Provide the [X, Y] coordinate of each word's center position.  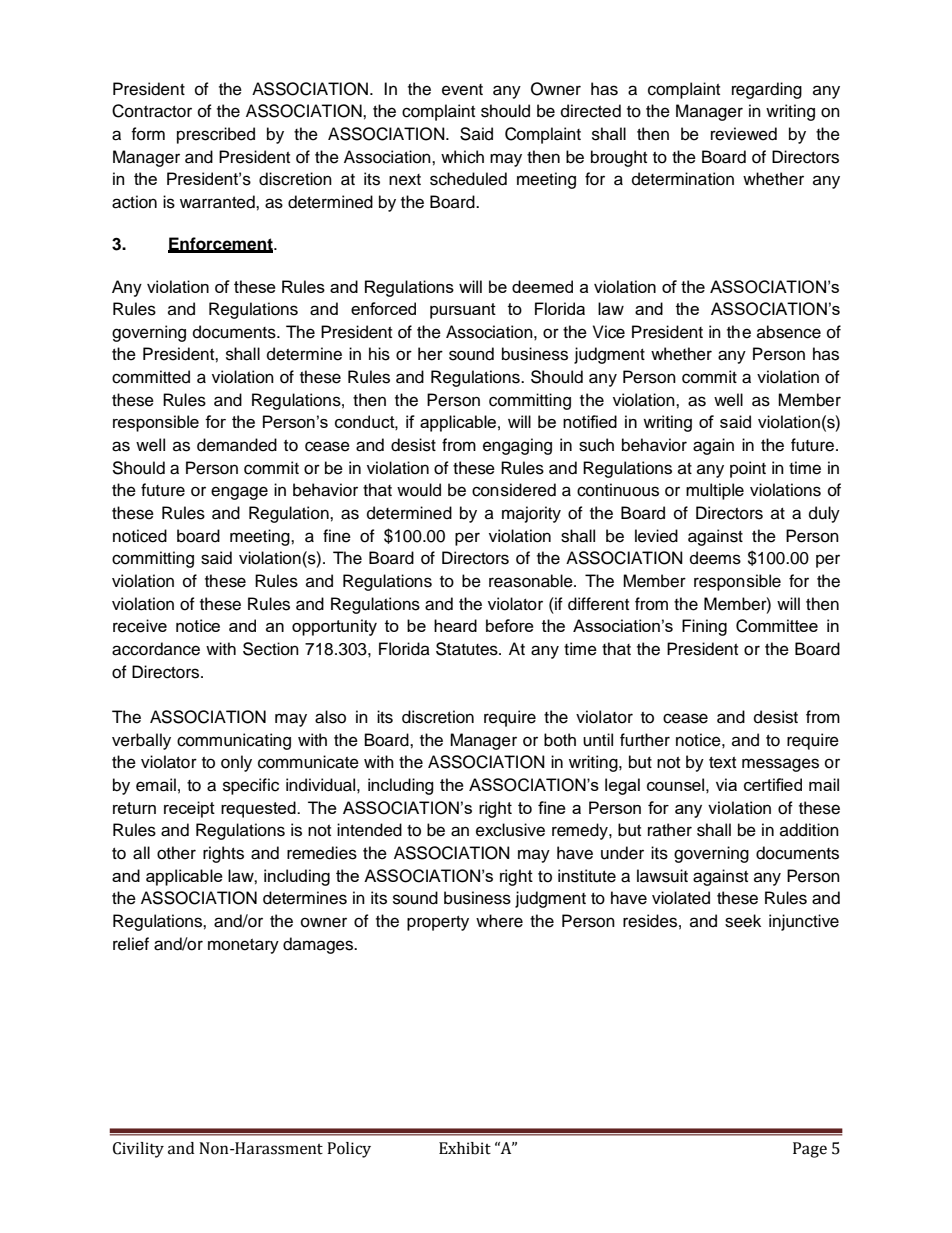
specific [251, 786]
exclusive [510, 830]
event [462, 90]
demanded [237, 445]
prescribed [216, 135]
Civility [138, 1150]
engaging [517, 446]
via [726, 784]
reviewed [744, 134]
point [748, 469]
